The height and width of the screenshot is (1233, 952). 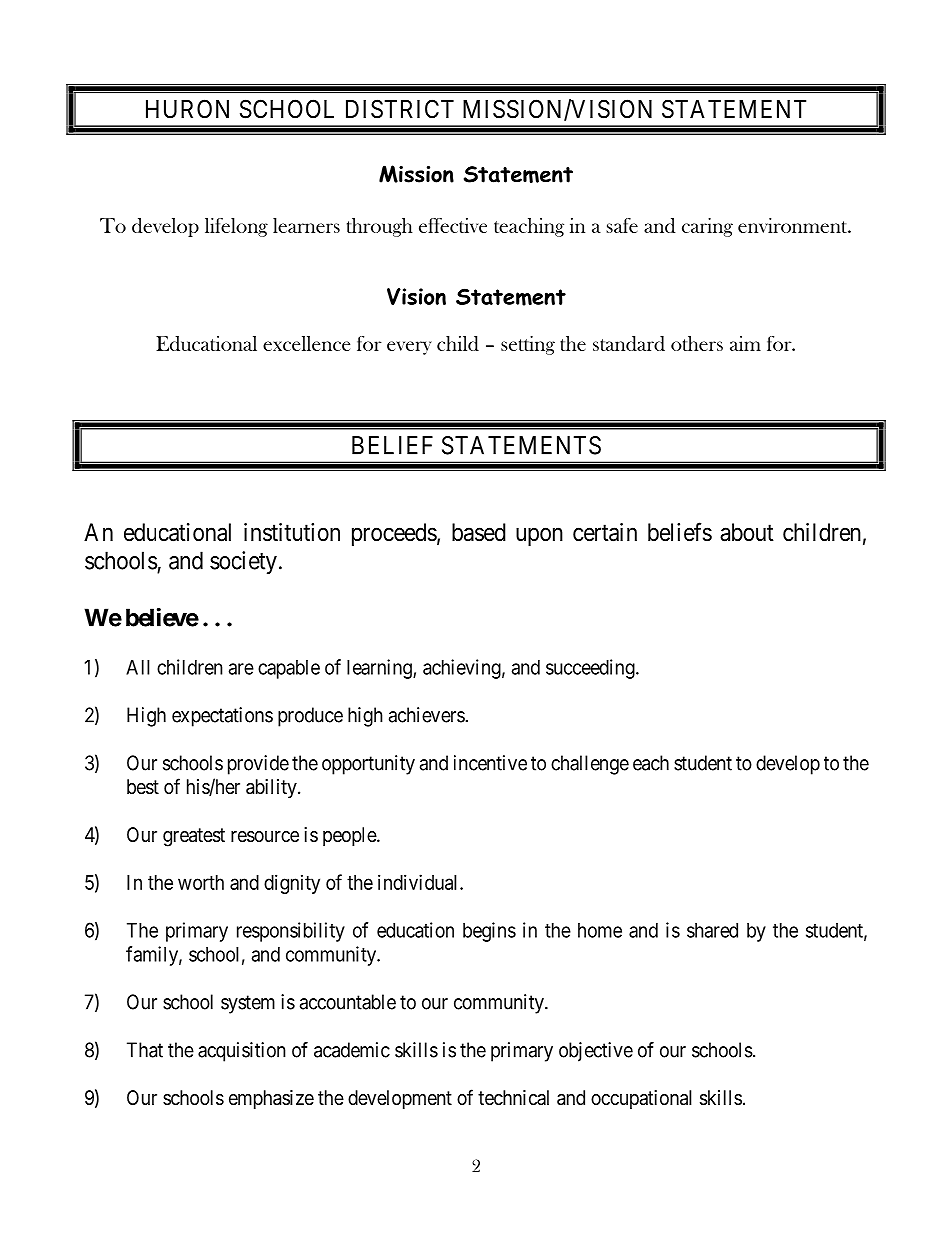 What do you see at coordinates (400, 109) in the screenshot?
I see `DISTRICT` at bounding box center [400, 109].
